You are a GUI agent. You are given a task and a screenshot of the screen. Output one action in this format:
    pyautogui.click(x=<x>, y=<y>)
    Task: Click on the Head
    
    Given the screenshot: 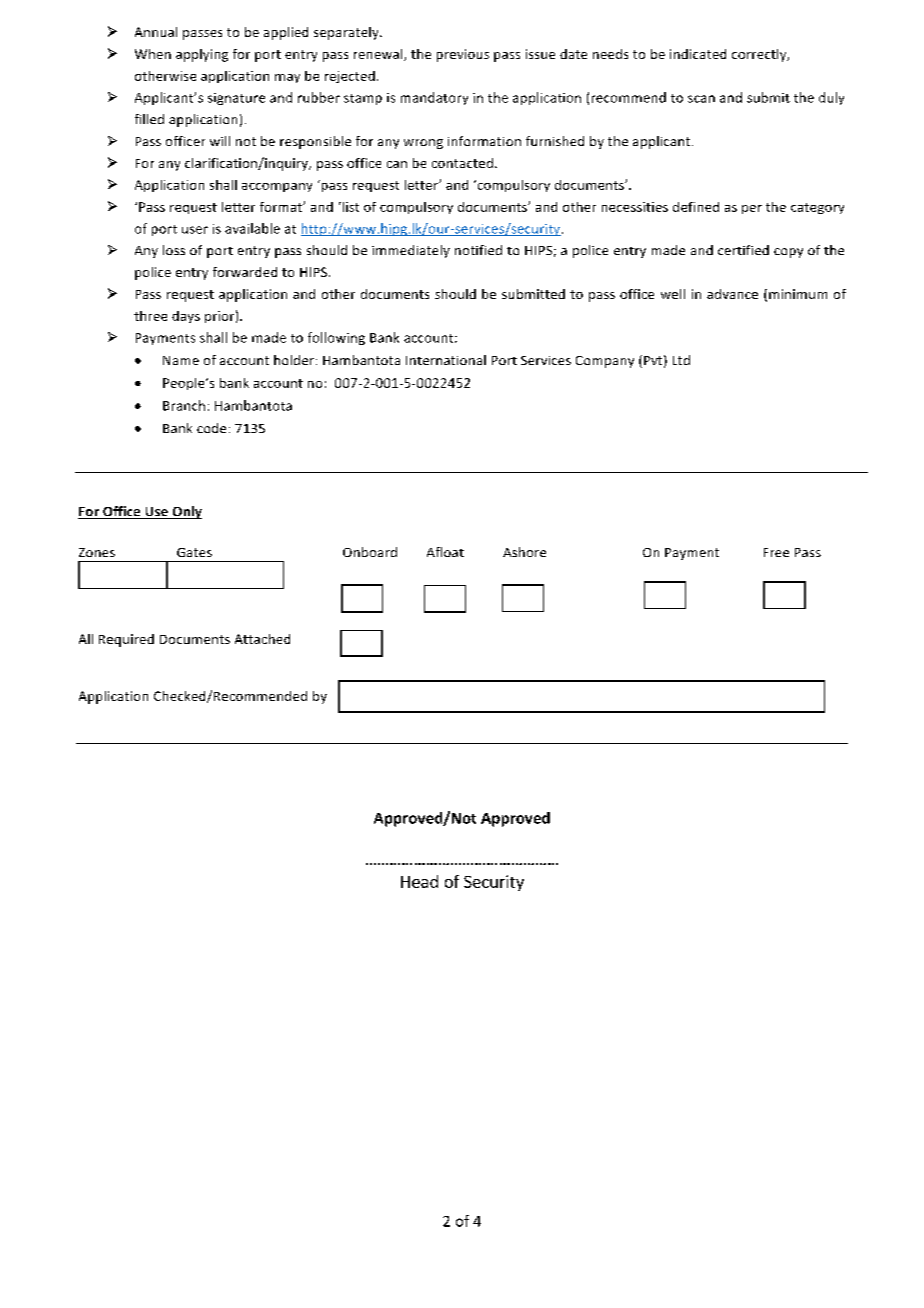 What is the action you would take?
    pyautogui.click(x=419, y=881)
